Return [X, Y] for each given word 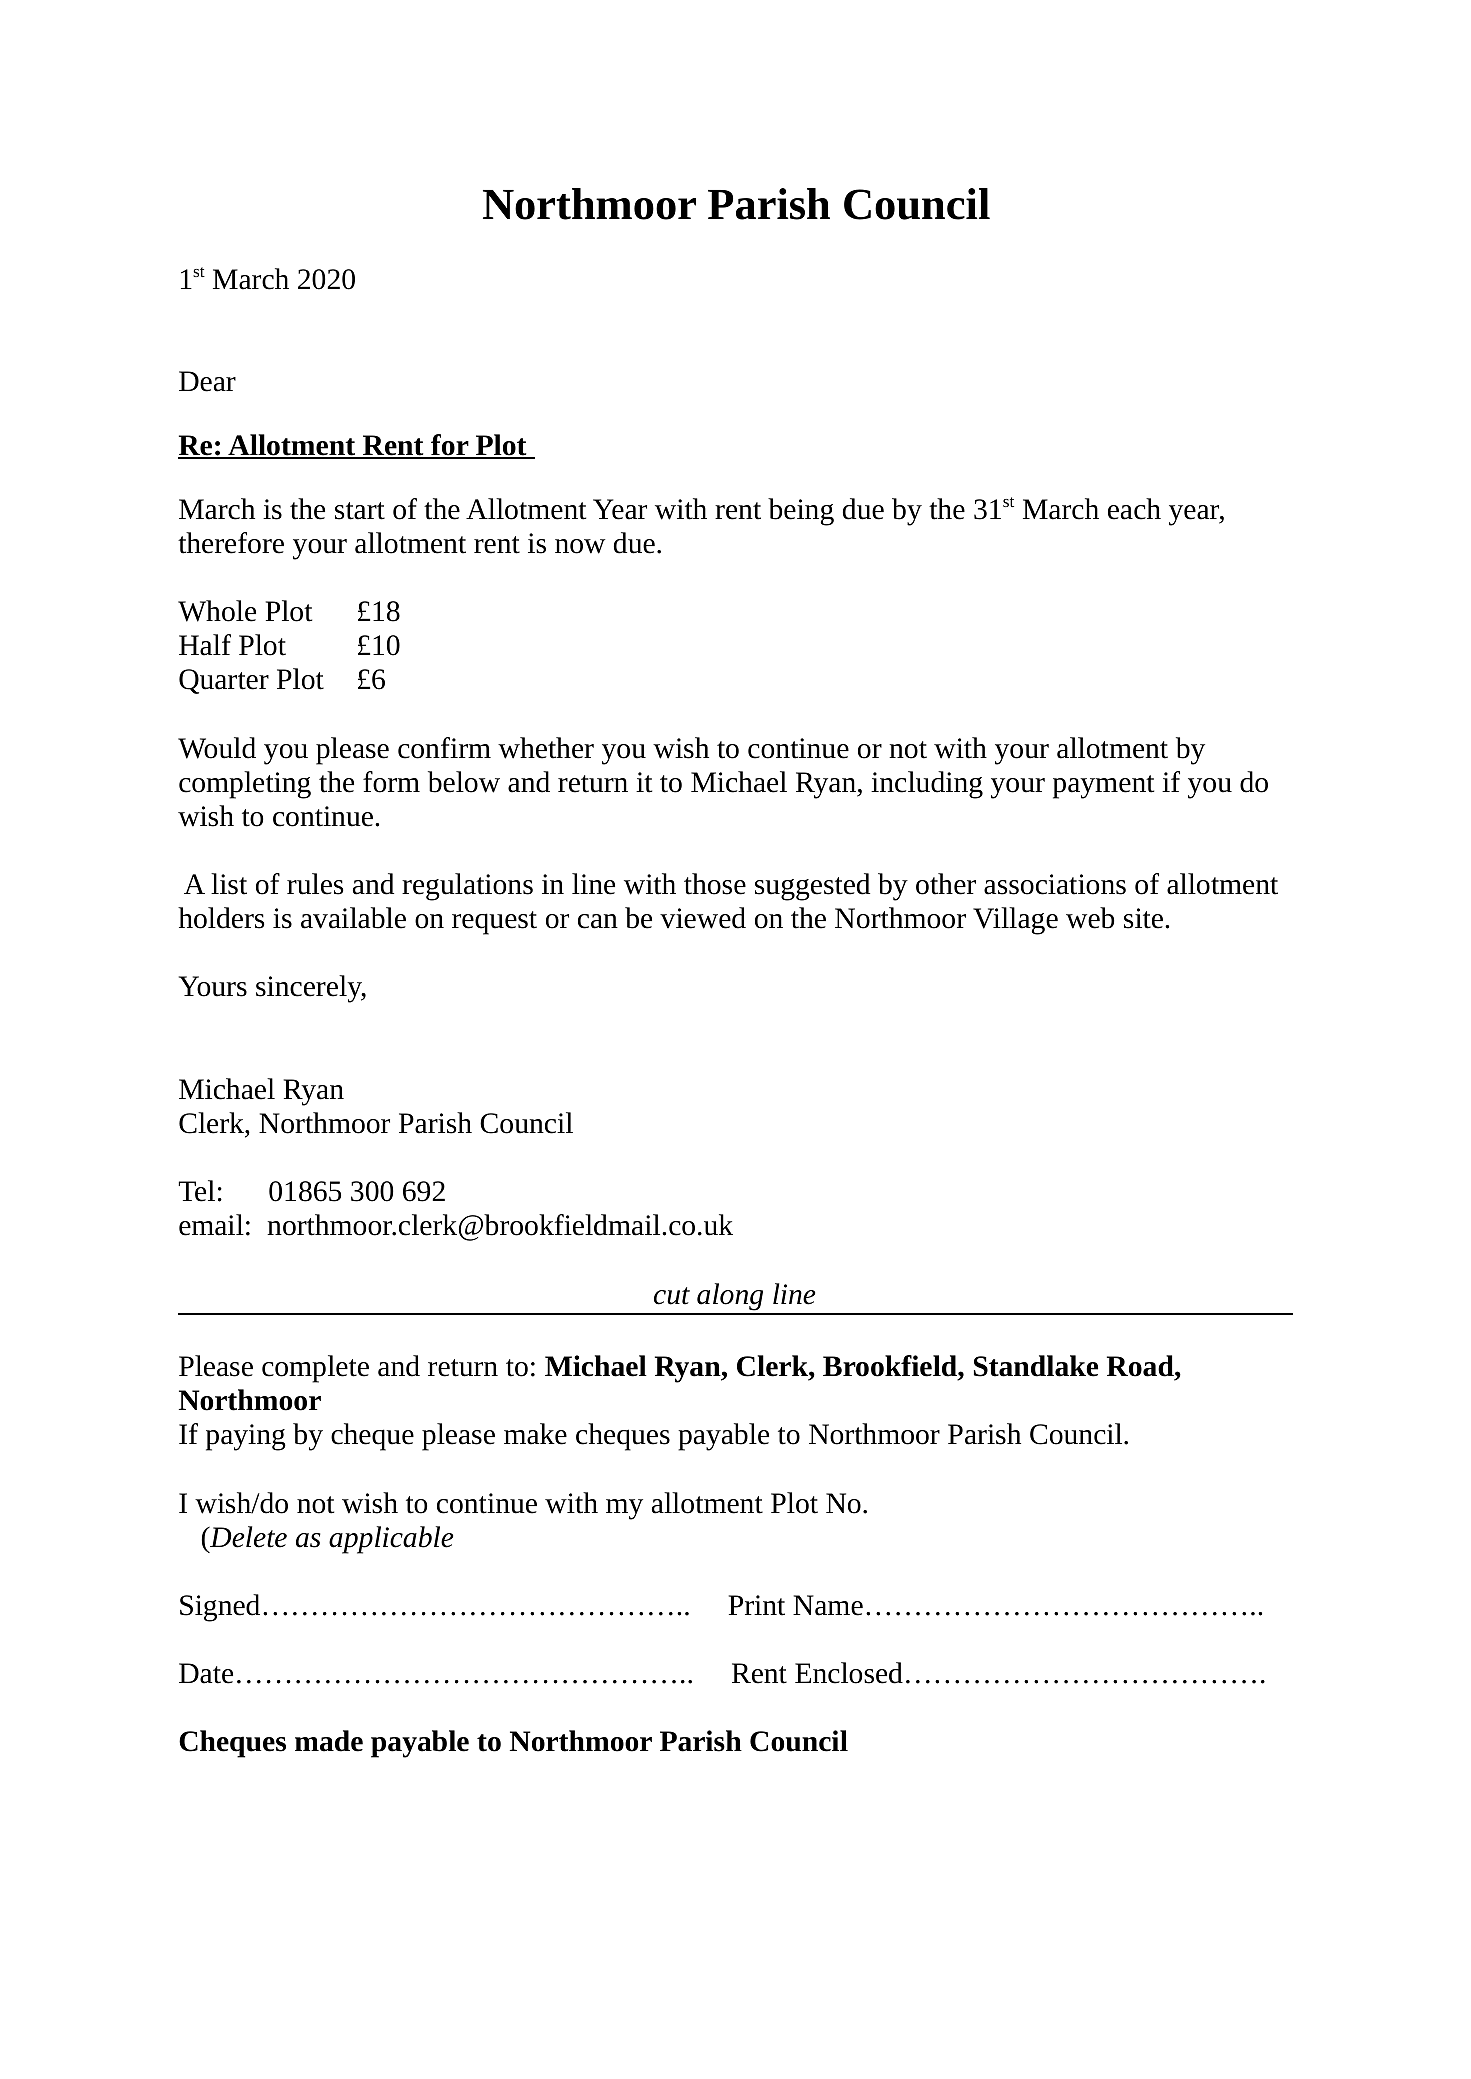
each [1134, 509]
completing [245, 785]
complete [315, 1369]
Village [1015, 921]
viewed [703, 918]
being [801, 512]
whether [546, 748]
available [353, 918]
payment [1103, 787]
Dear [207, 381]
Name [828, 1605]
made [329, 1741]
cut [672, 1296]
